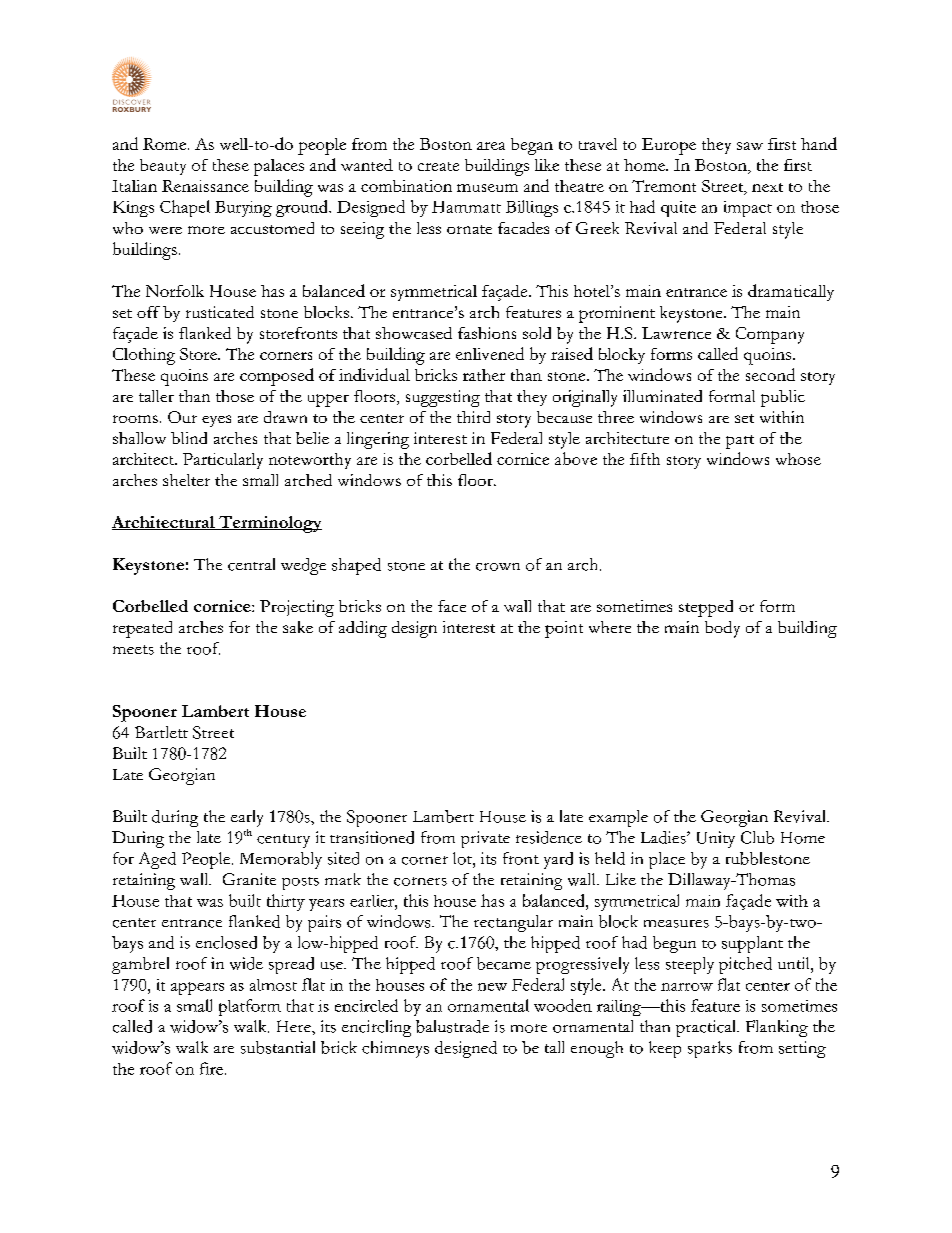 Image resolution: width=952 pixels, height=1233 pixels. What do you see at coordinates (487, 188) in the image?
I see `museum` at bounding box center [487, 188].
